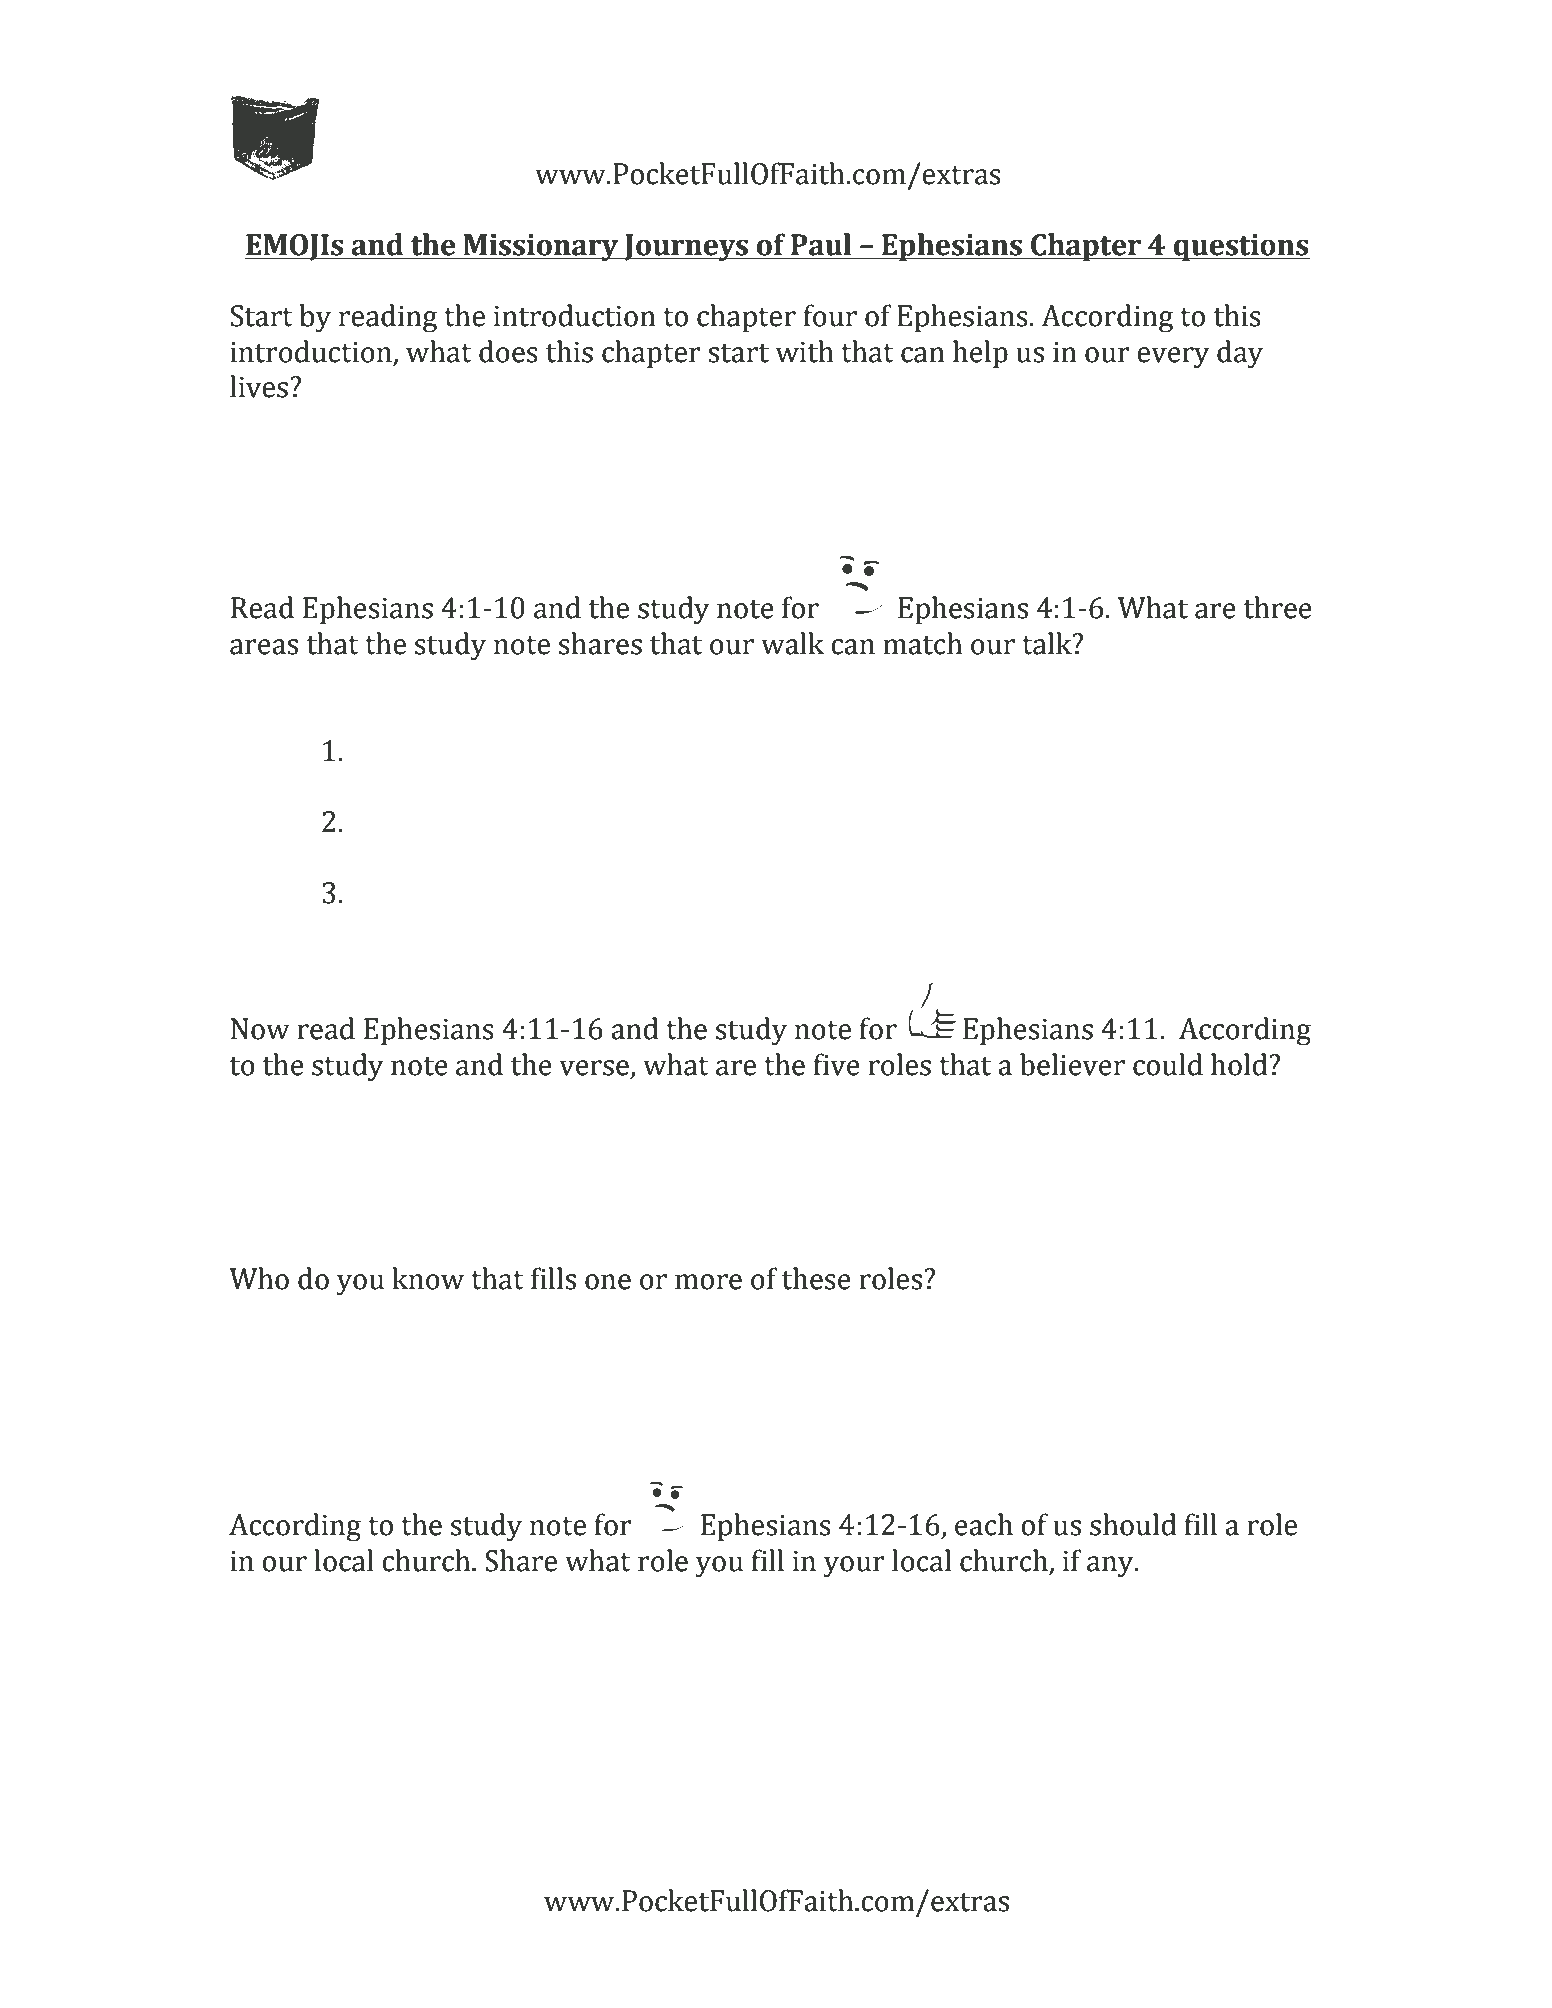  I want to click on questions, so click(1241, 248).
